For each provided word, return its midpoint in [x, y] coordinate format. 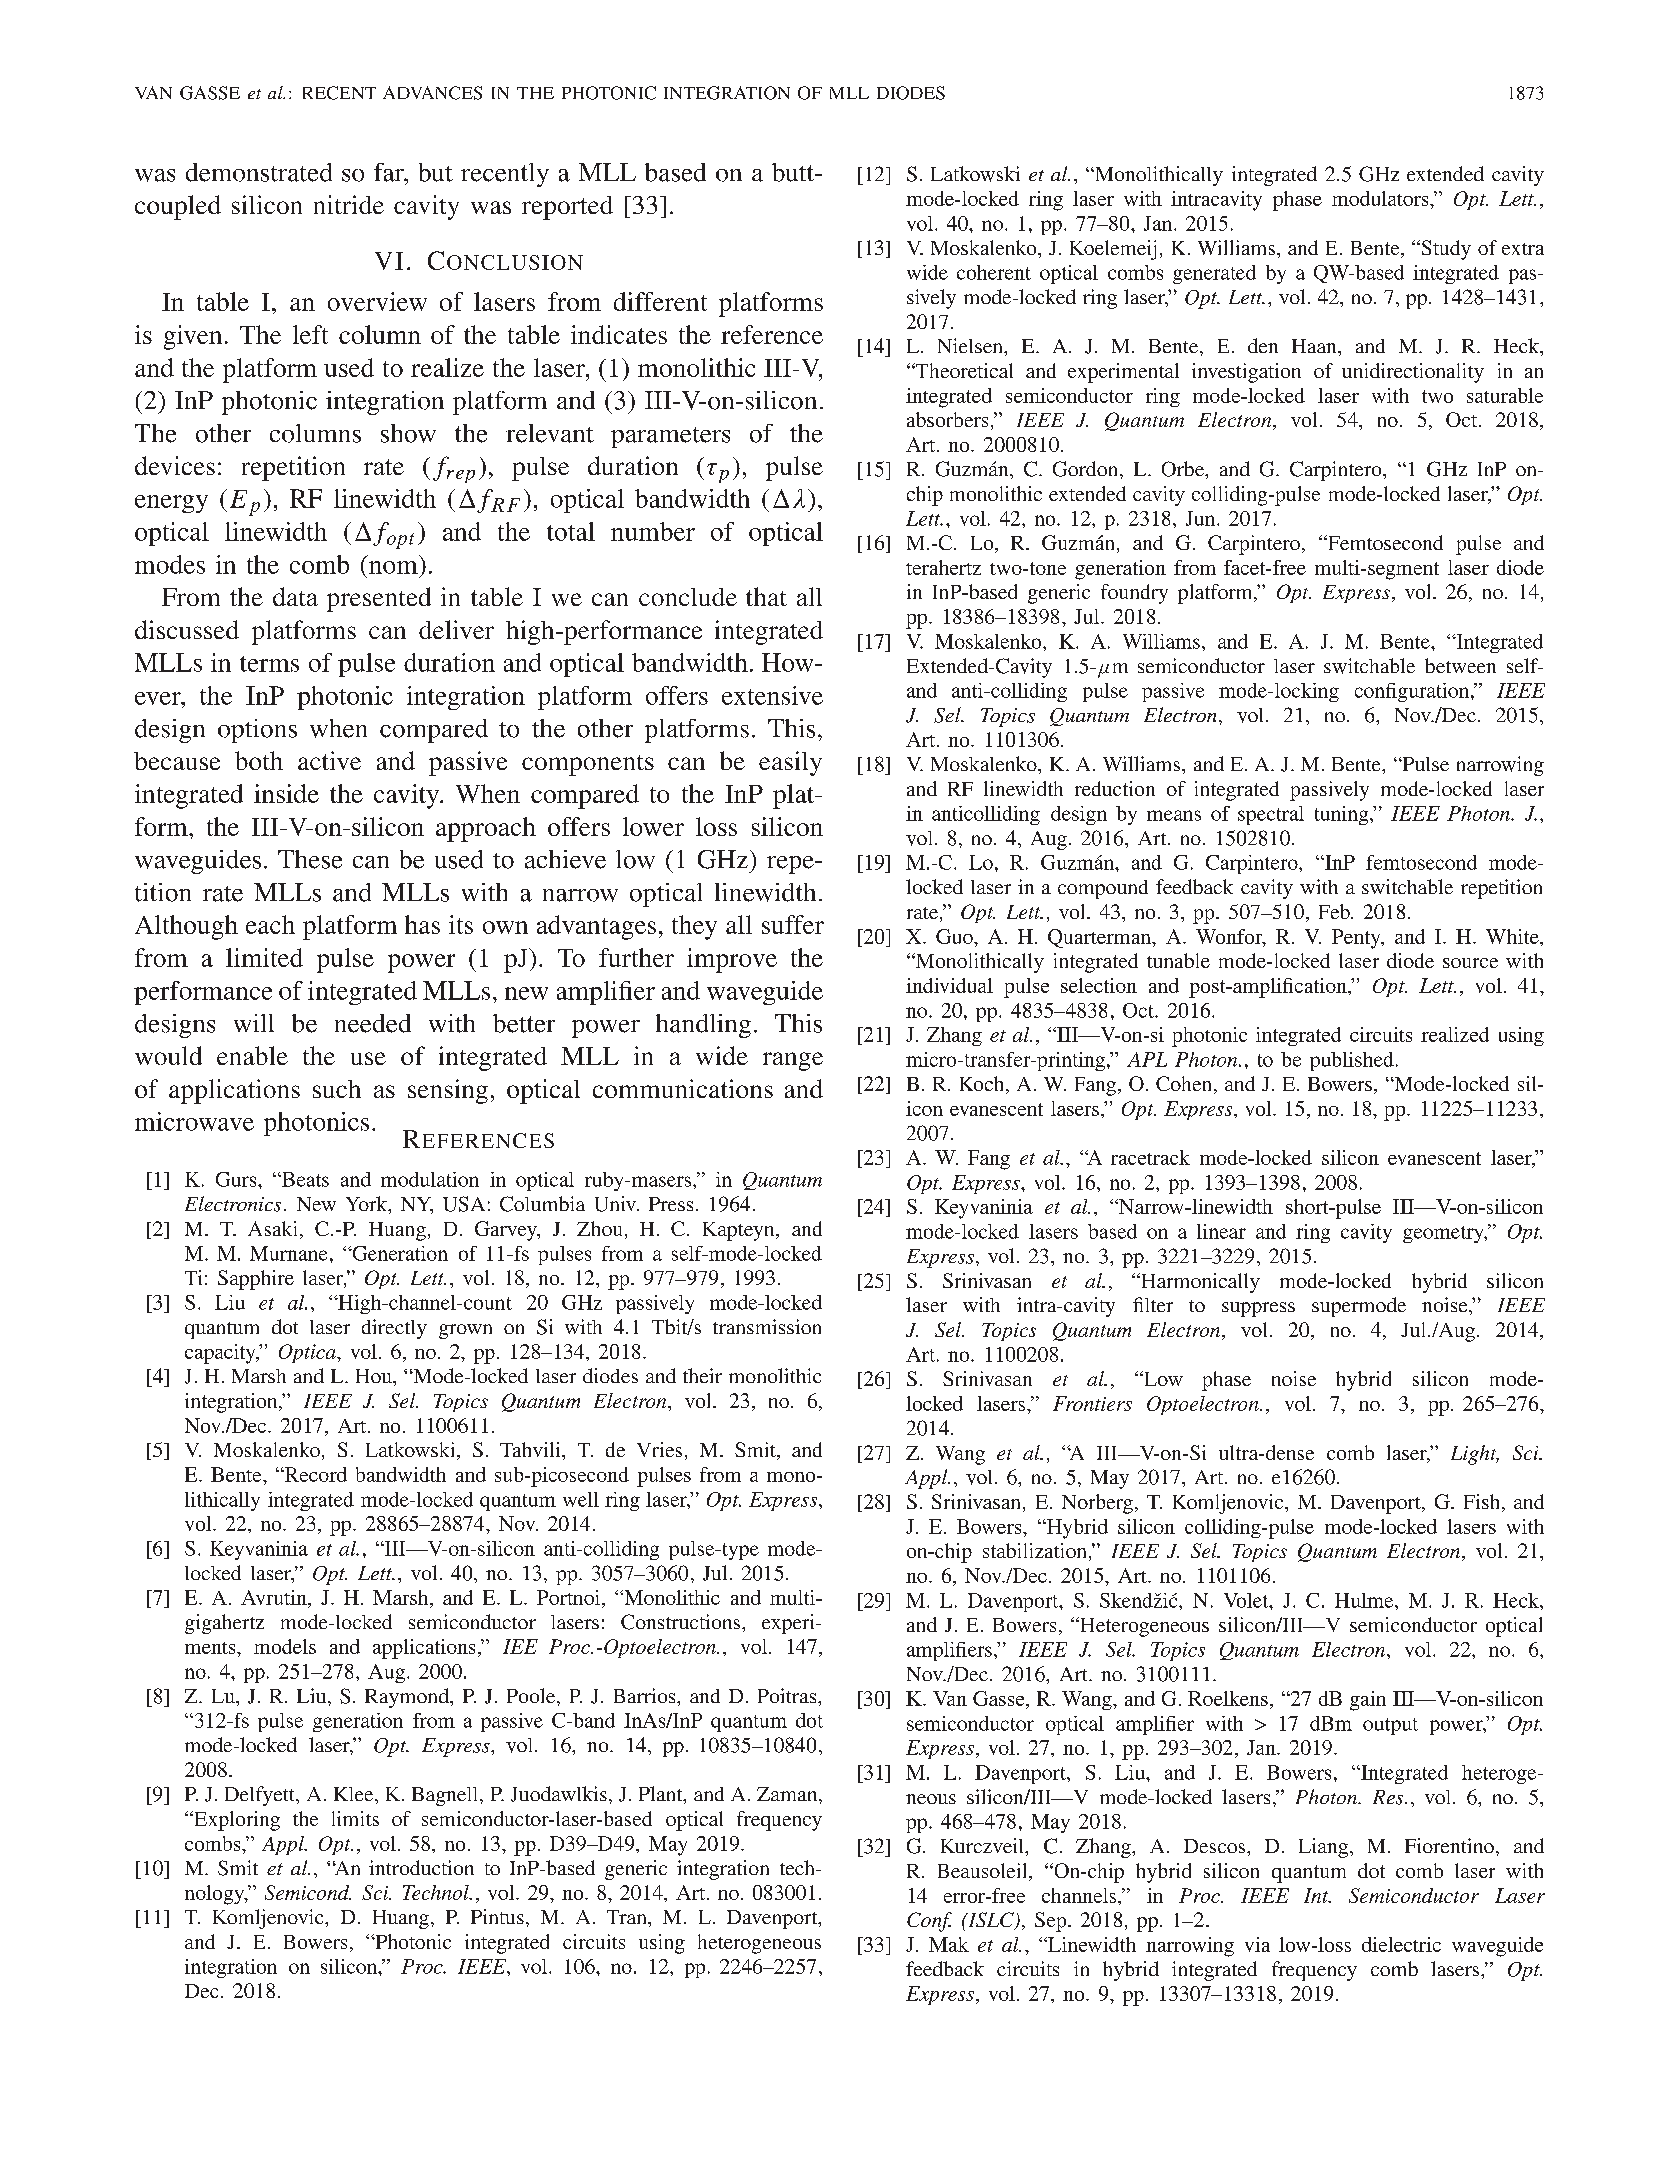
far [390, 172]
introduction [421, 1867]
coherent [994, 272]
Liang [1325, 1848]
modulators [1381, 198]
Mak [949, 1944]
